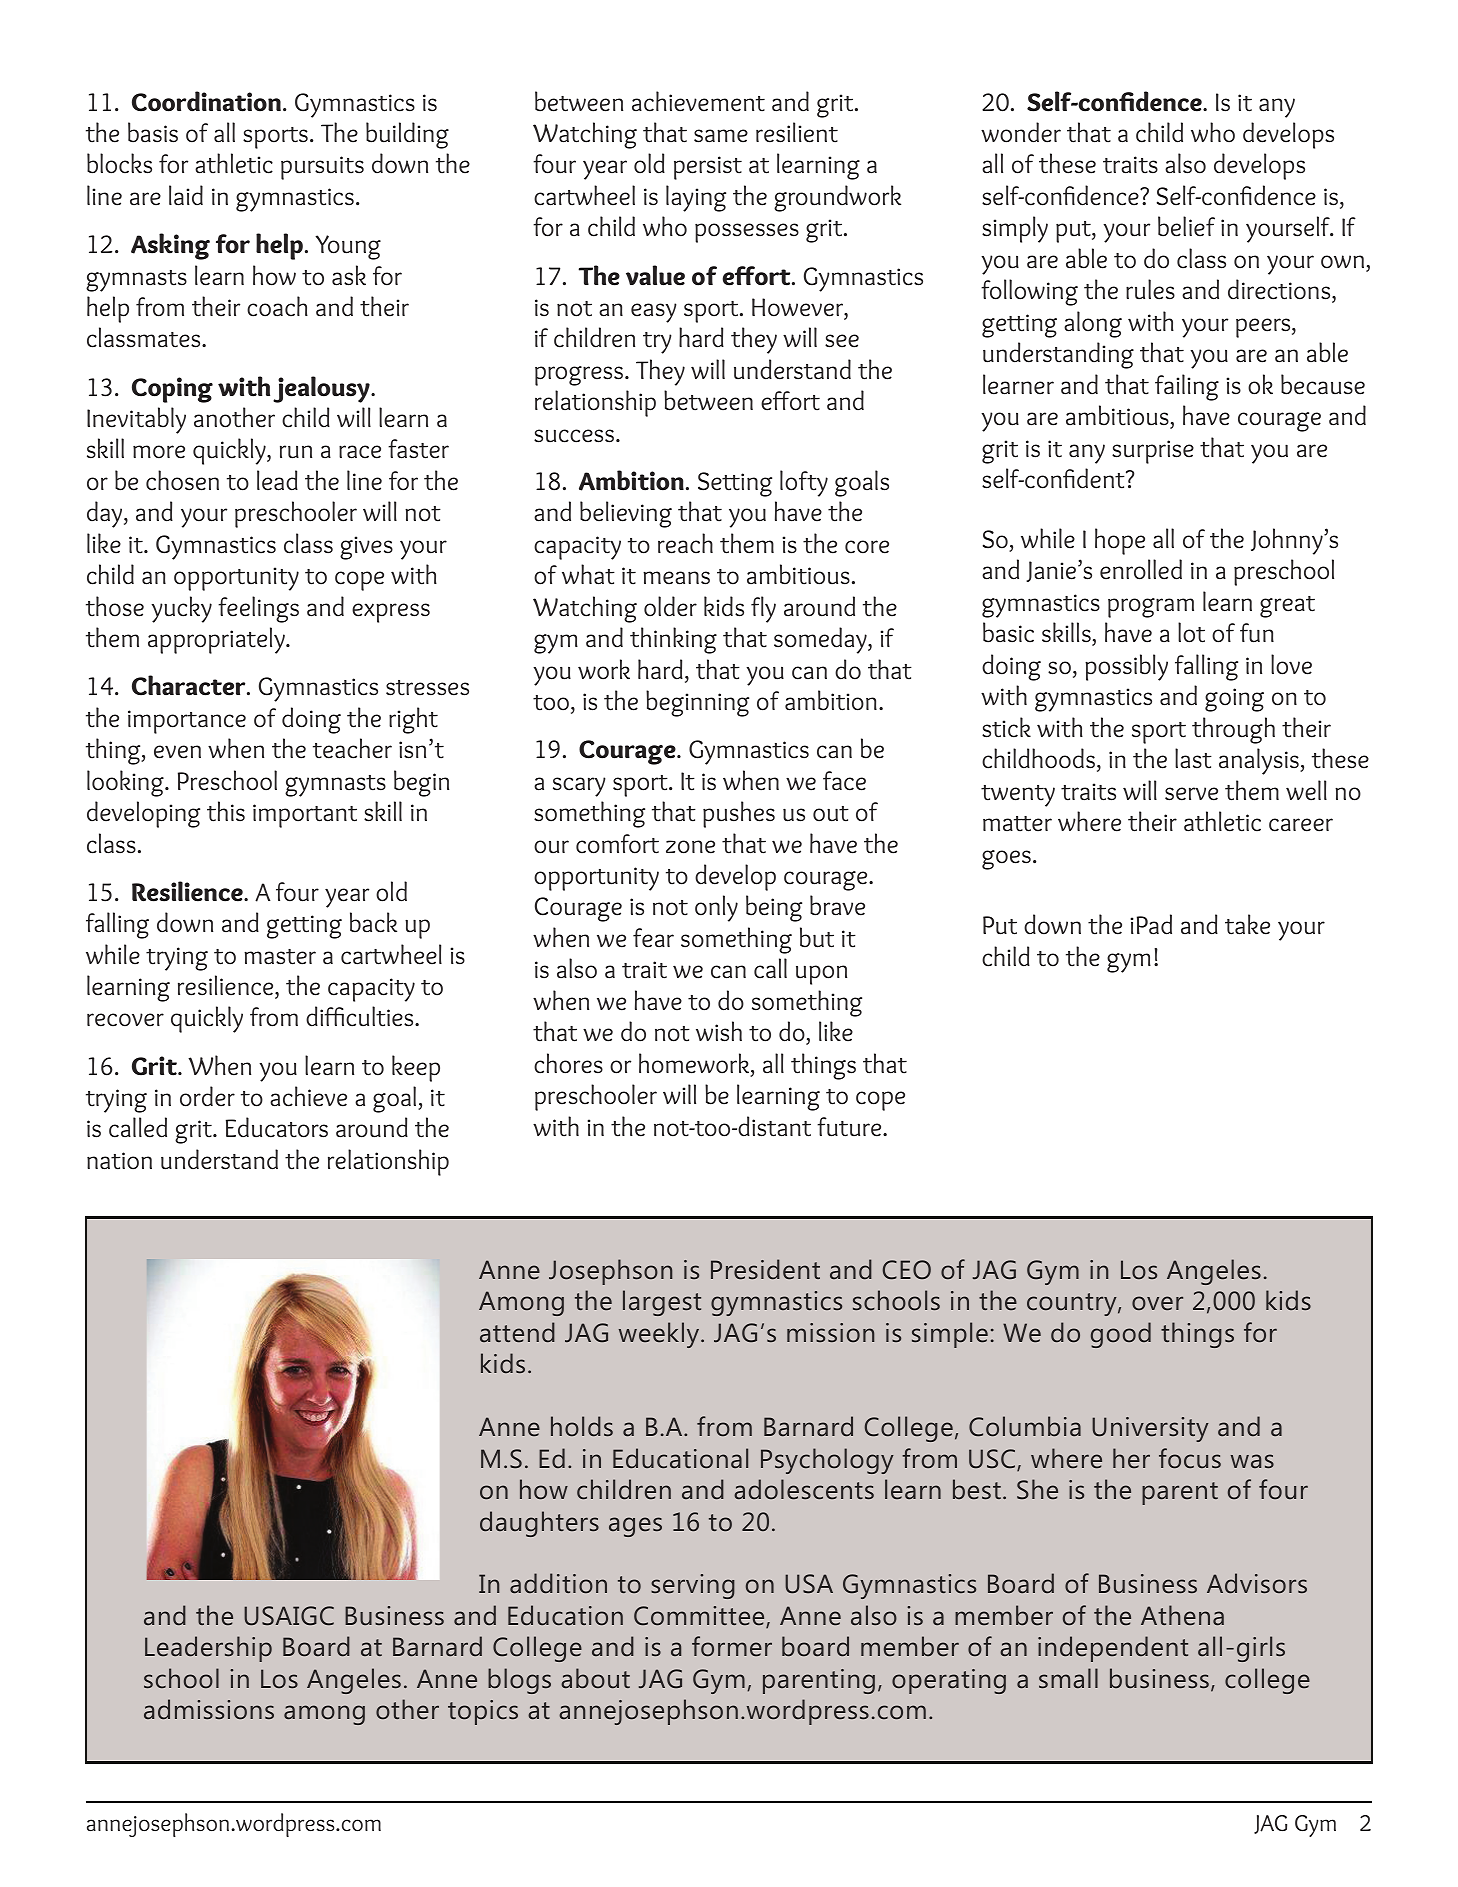 Image resolution: width=1458 pixels, height=1887 pixels. What do you see at coordinates (732, 1646) in the document?
I see `former` at bounding box center [732, 1646].
